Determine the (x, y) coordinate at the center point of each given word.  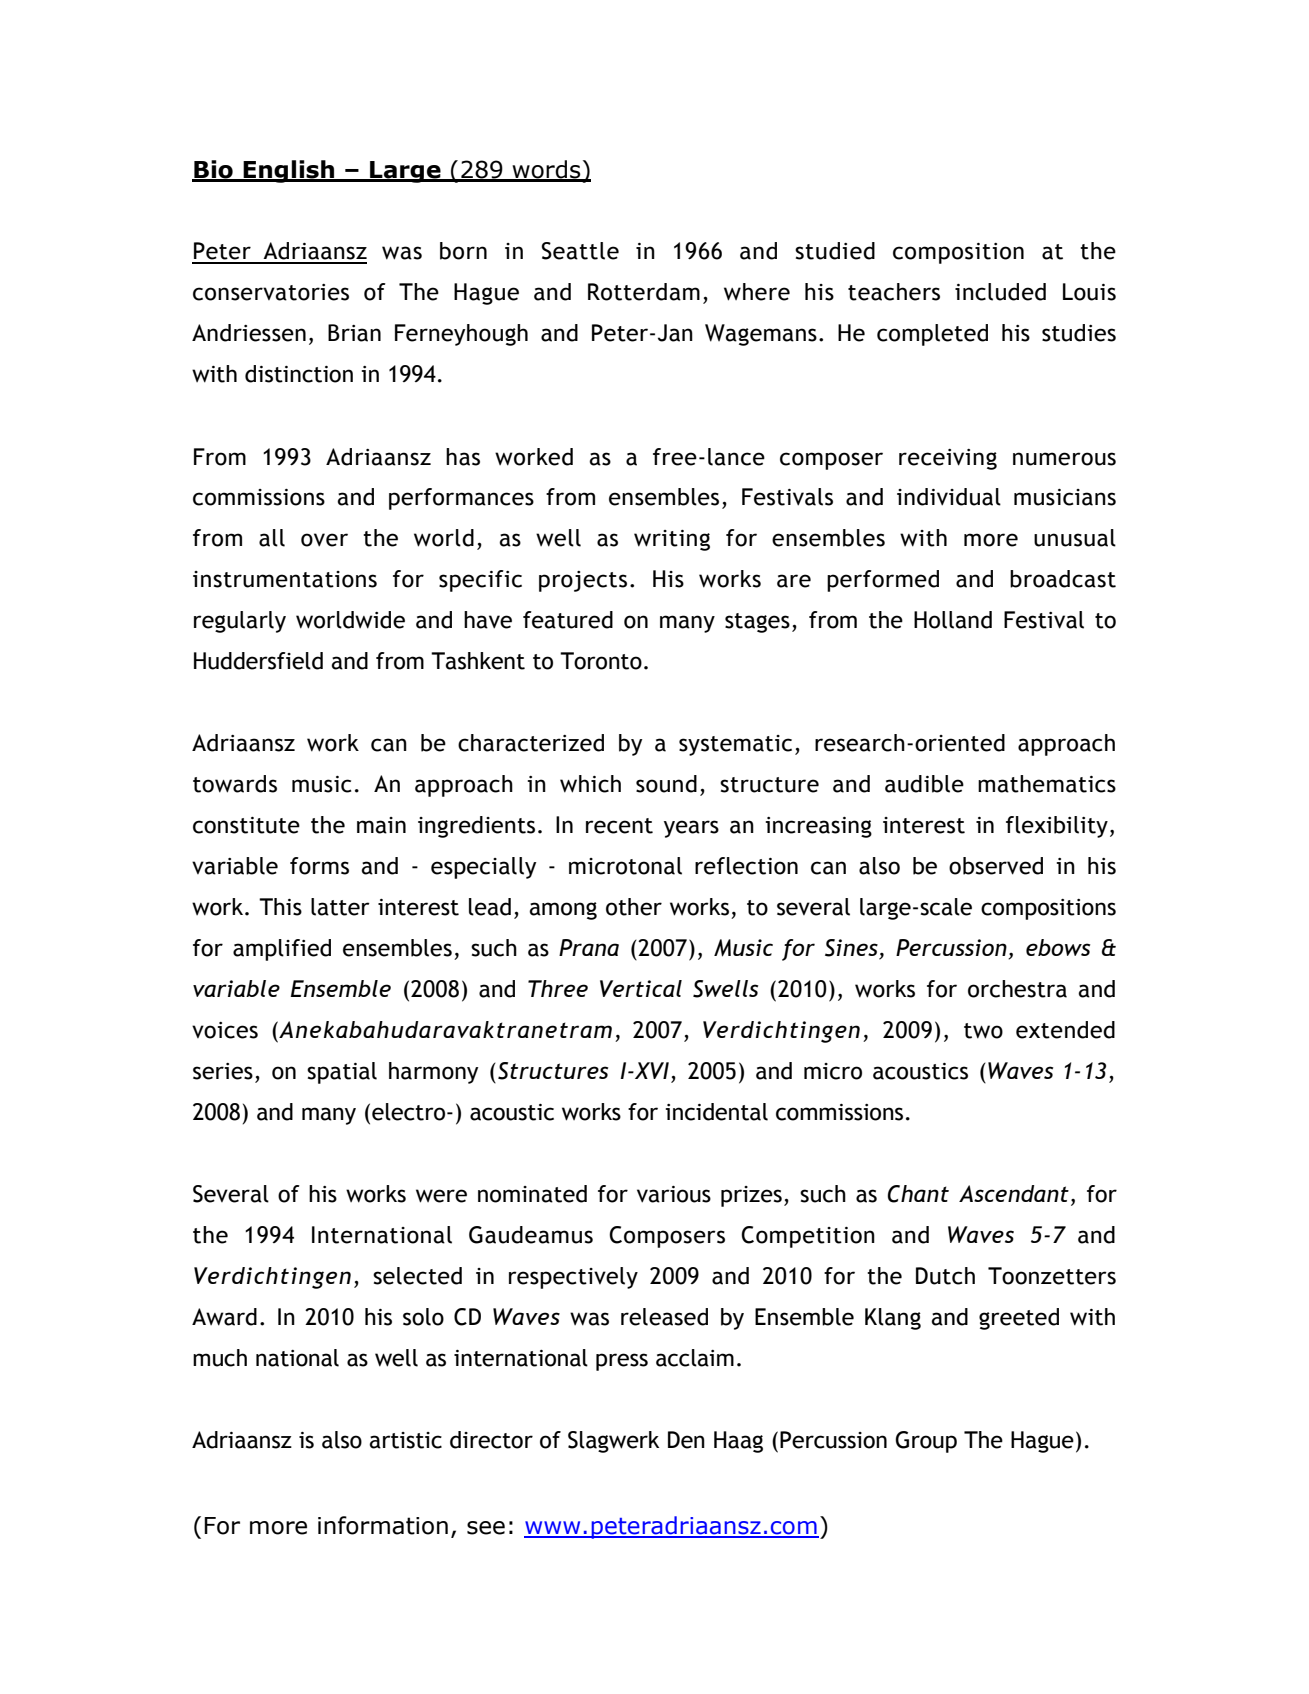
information (383, 1525)
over (324, 540)
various (674, 1194)
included (1000, 292)
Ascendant (1014, 1193)
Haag (738, 1442)
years (691, 829)
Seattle (580, 251)
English (289, 171)
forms (319, 866)
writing (672, 540)
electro (408, 1112)
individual (949, 497)
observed (996, 866)
